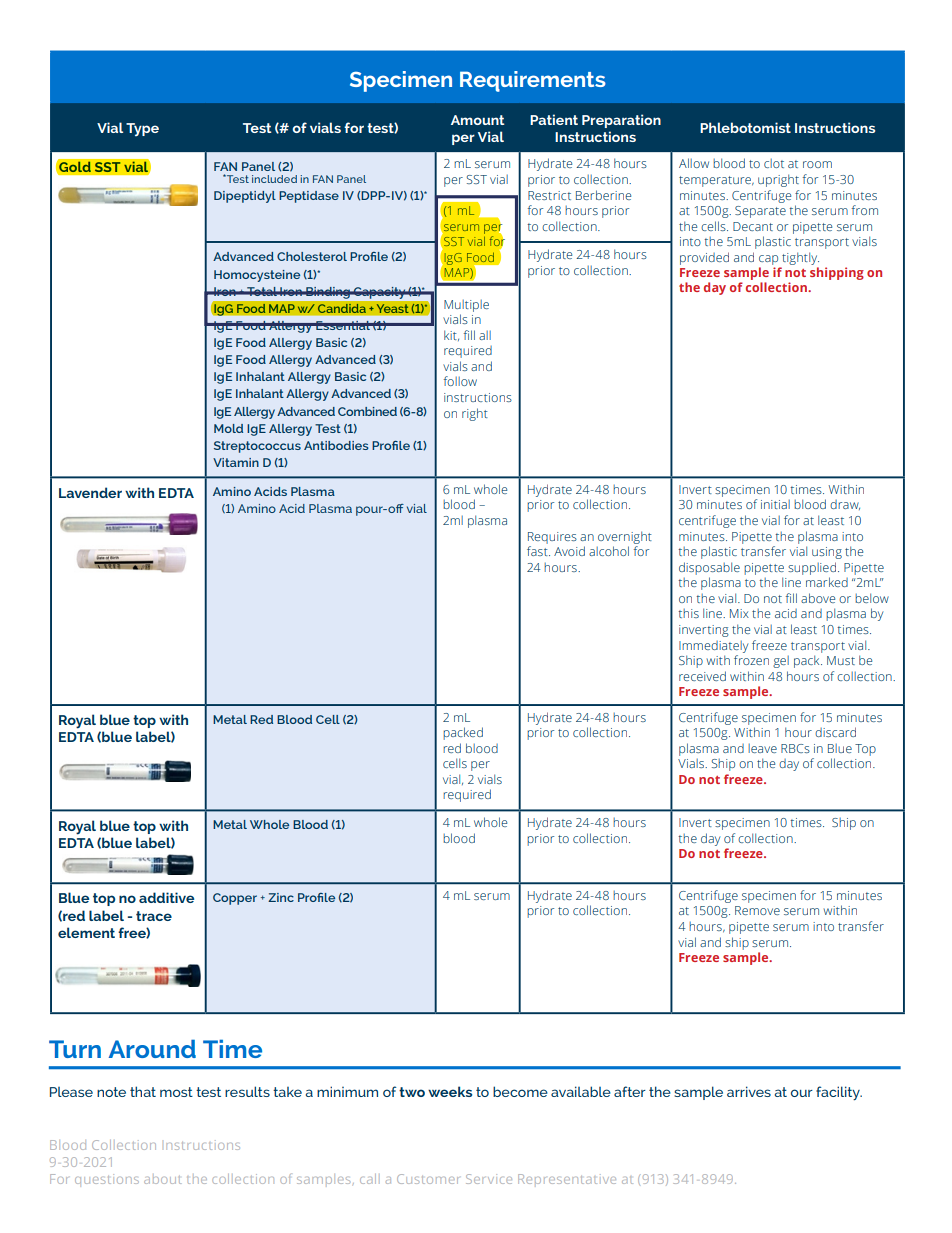  Describe the element at coordinates (762, 748) in the screenshot. I see `leave` at that location.
